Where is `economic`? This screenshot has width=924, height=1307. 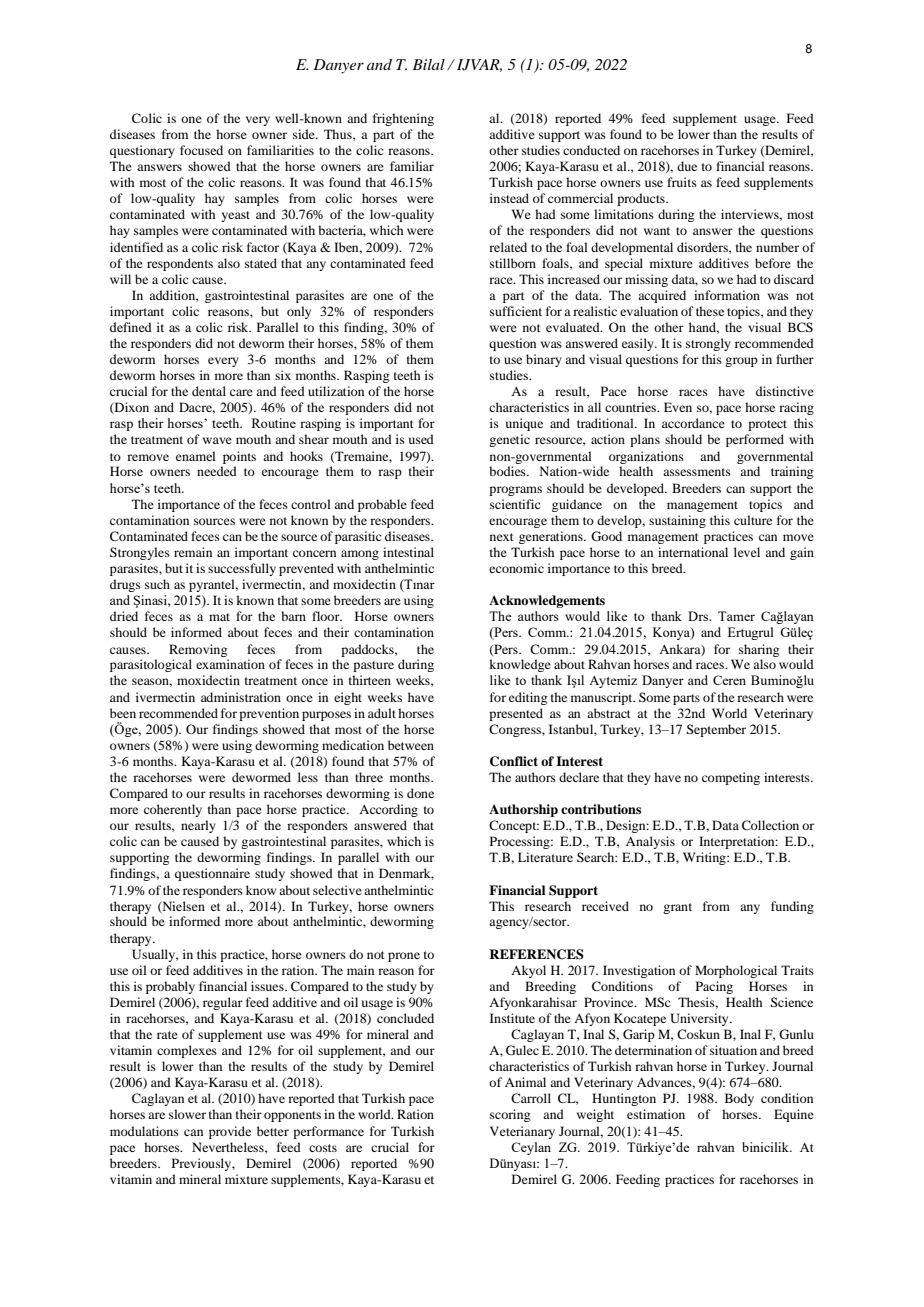 economic is located at coordinates (516, 568).
